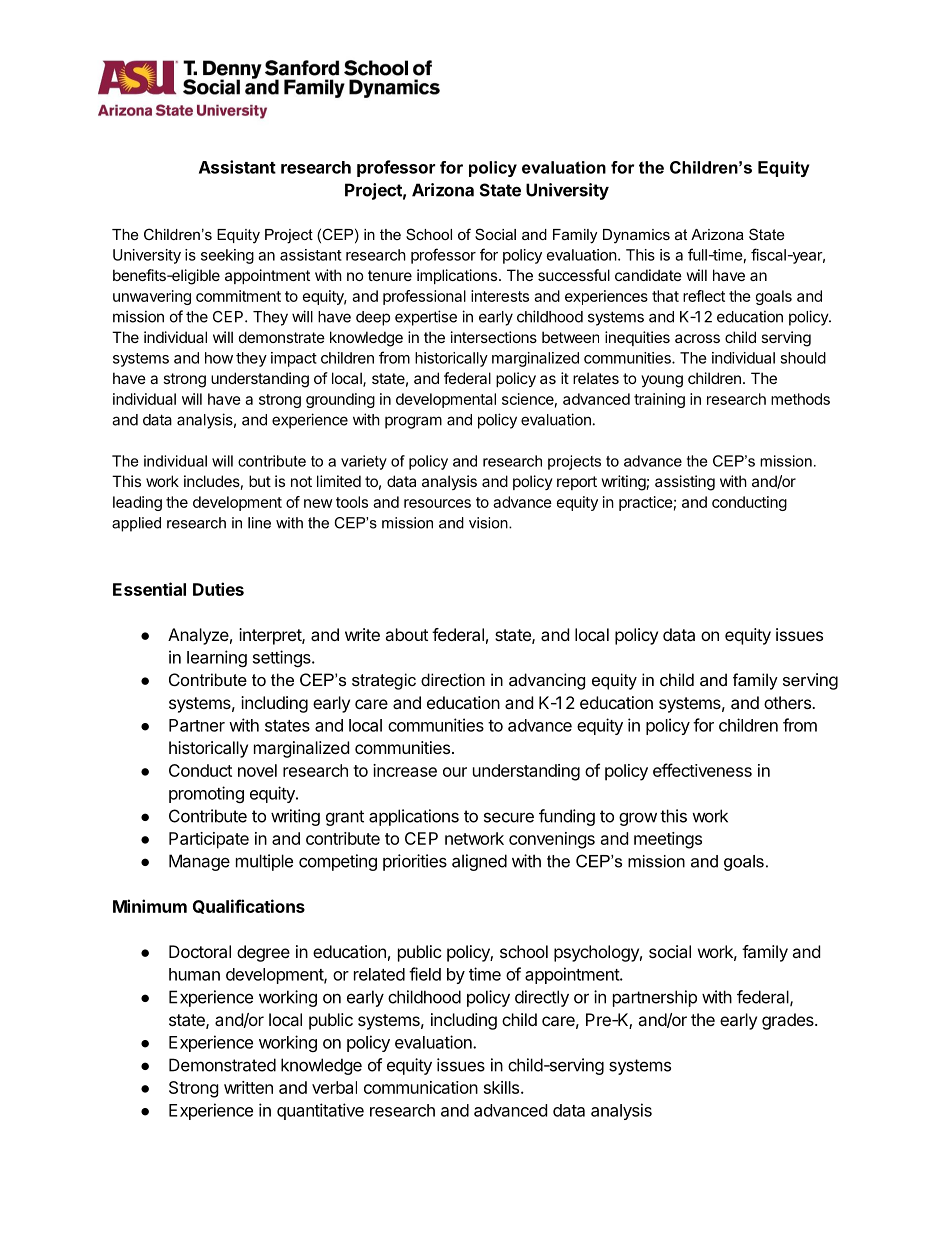 This page has height=1233, width=952. Describe the element at coordinates (788, 702) in the page. I see `others` at that location.
